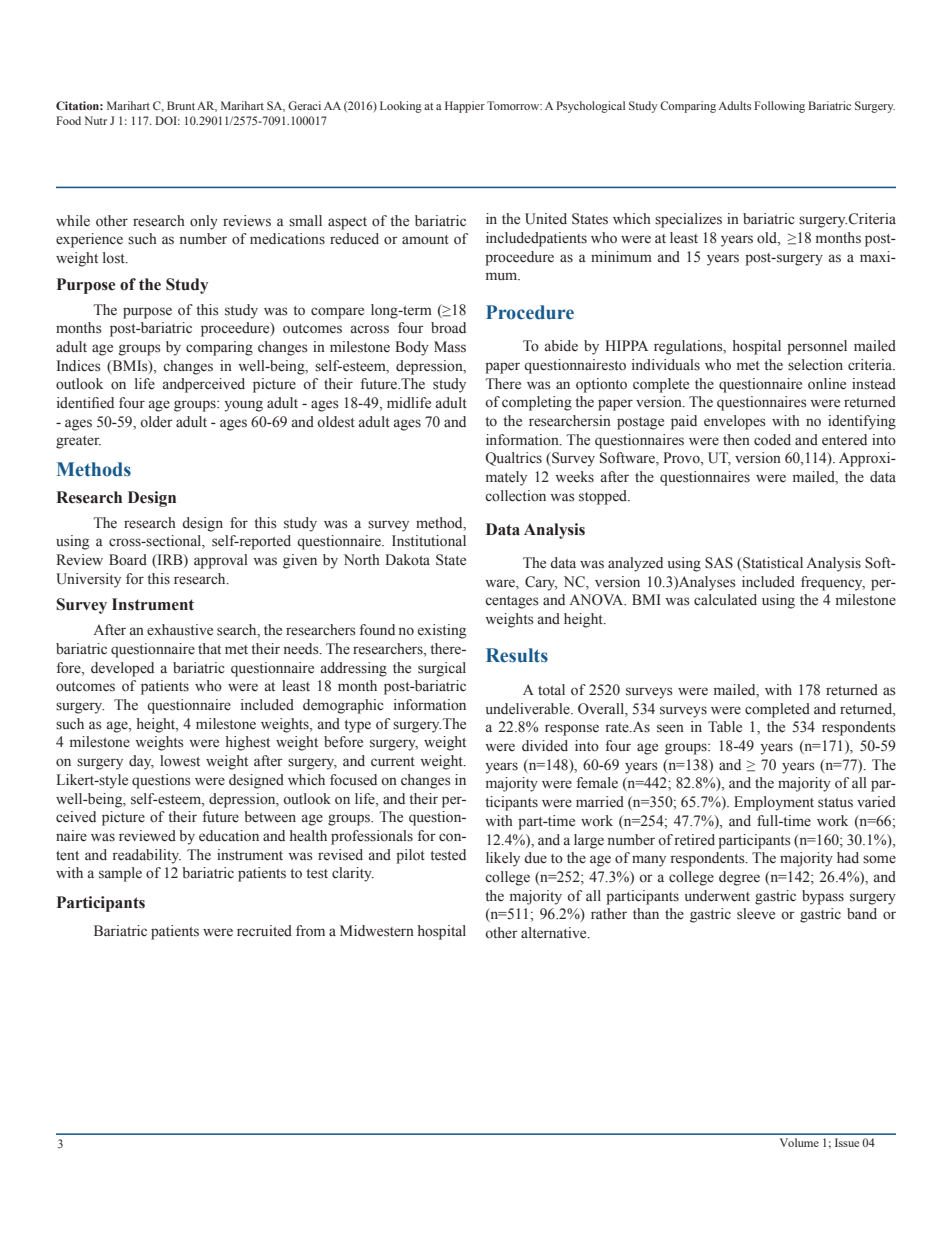  Describe the element at coordinates (739, 878) in the page. I see `degree` at that location.
